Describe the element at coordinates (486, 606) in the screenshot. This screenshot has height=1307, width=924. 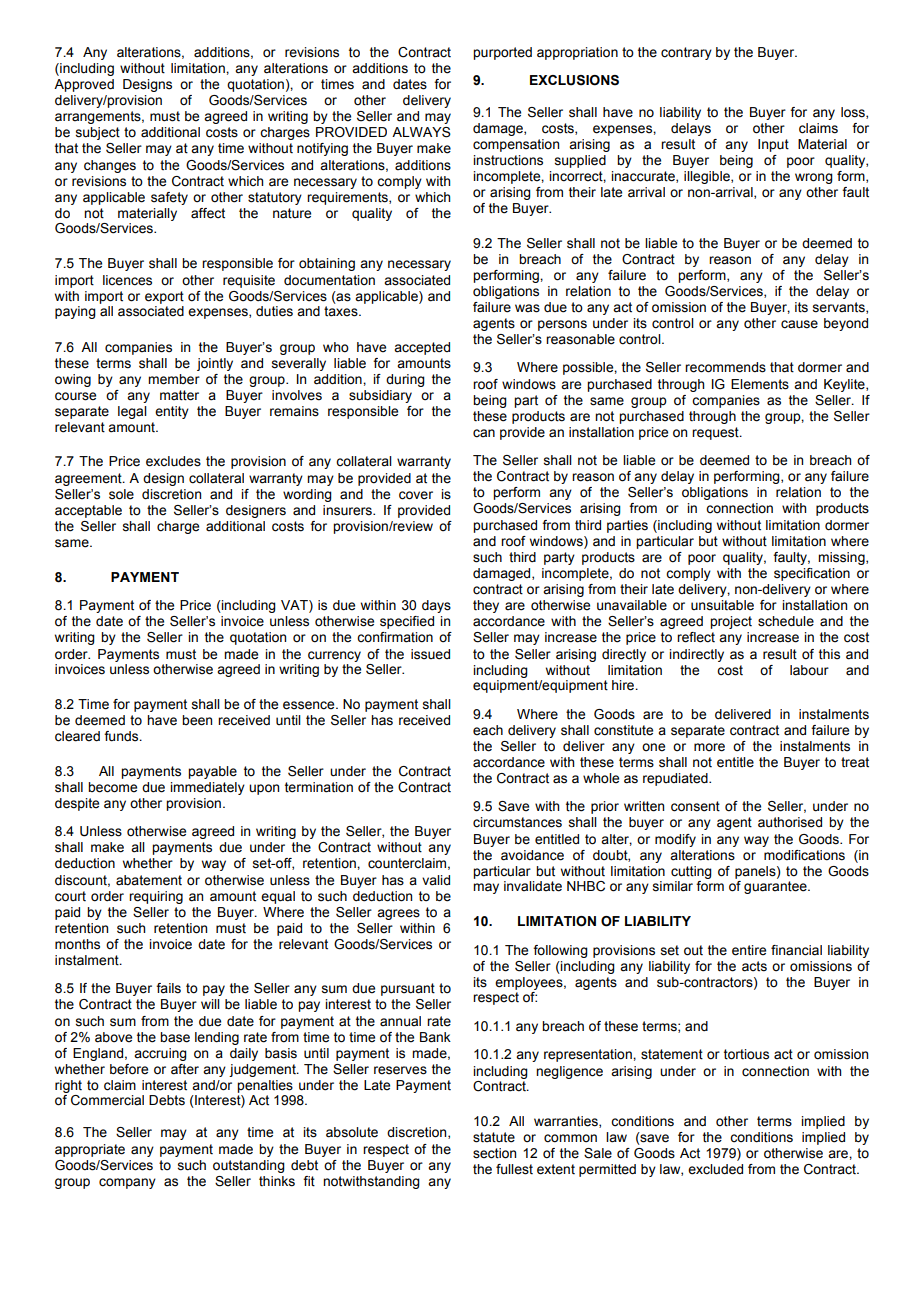
I see `they` at that location.
